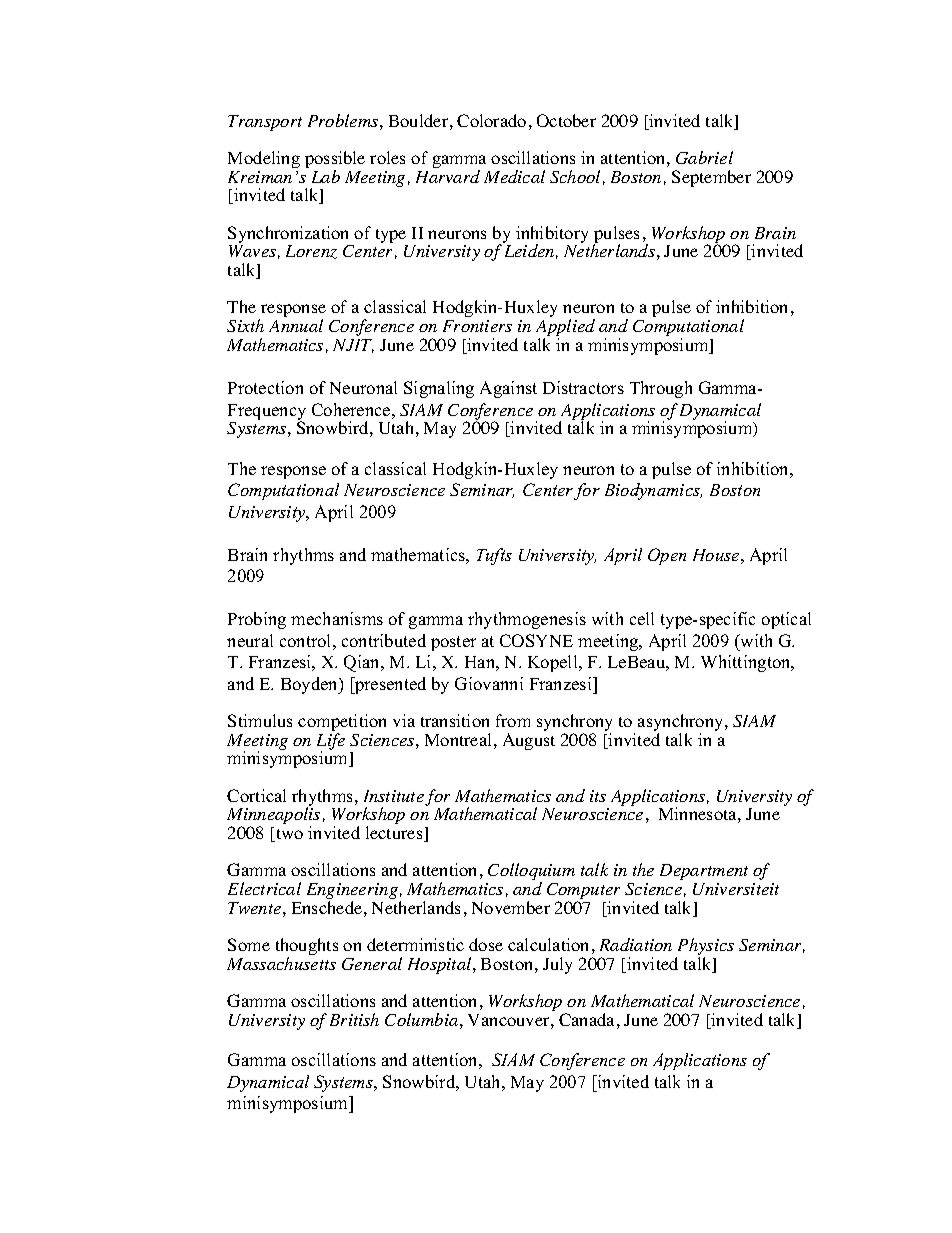 Image resolution: width=952 pixels, height=1233 pixels. Describe the element at coordinates (529, 741) in the document. I see `August` at that location.
